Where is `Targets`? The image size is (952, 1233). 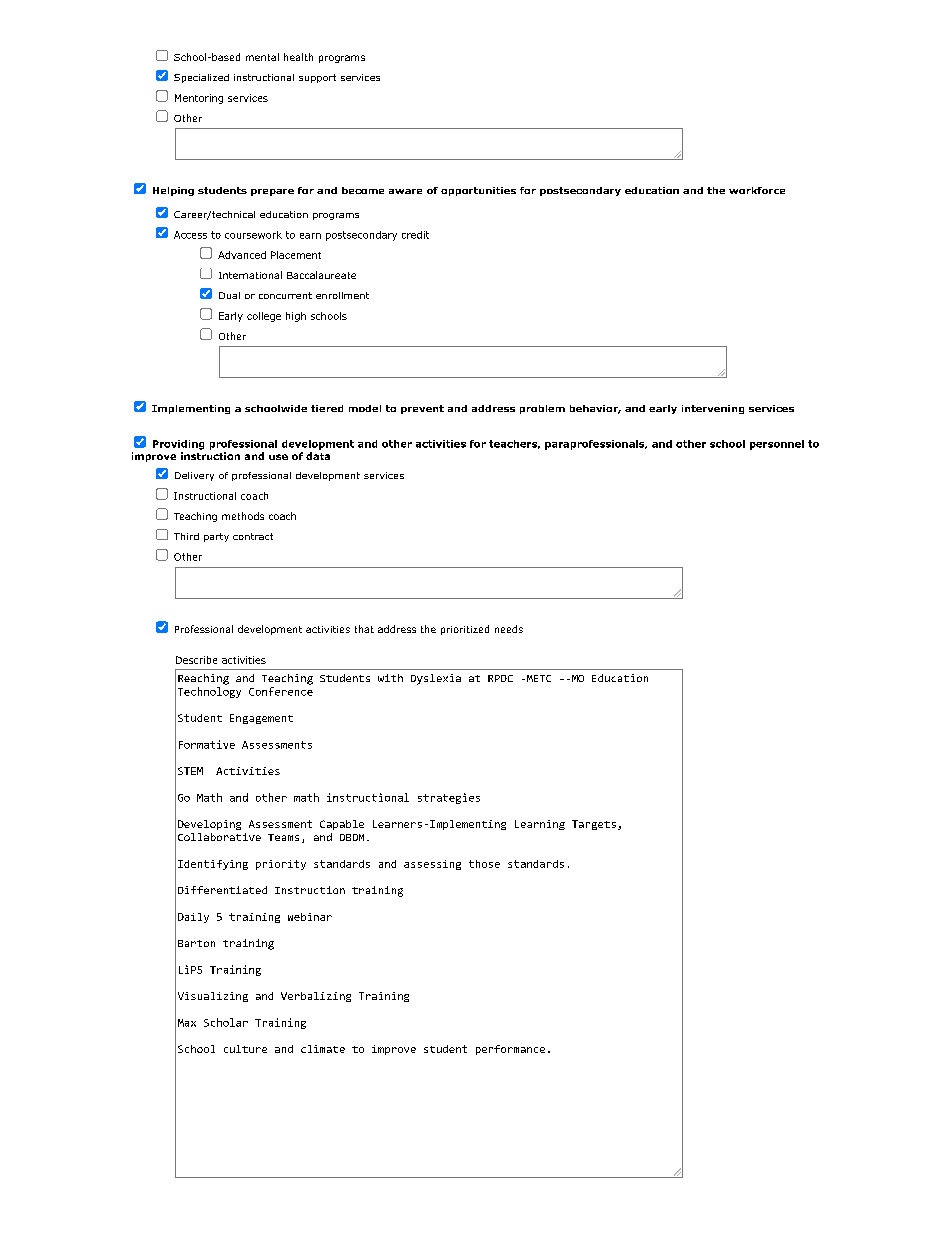 Targets is located at coordinates (594, 825).
